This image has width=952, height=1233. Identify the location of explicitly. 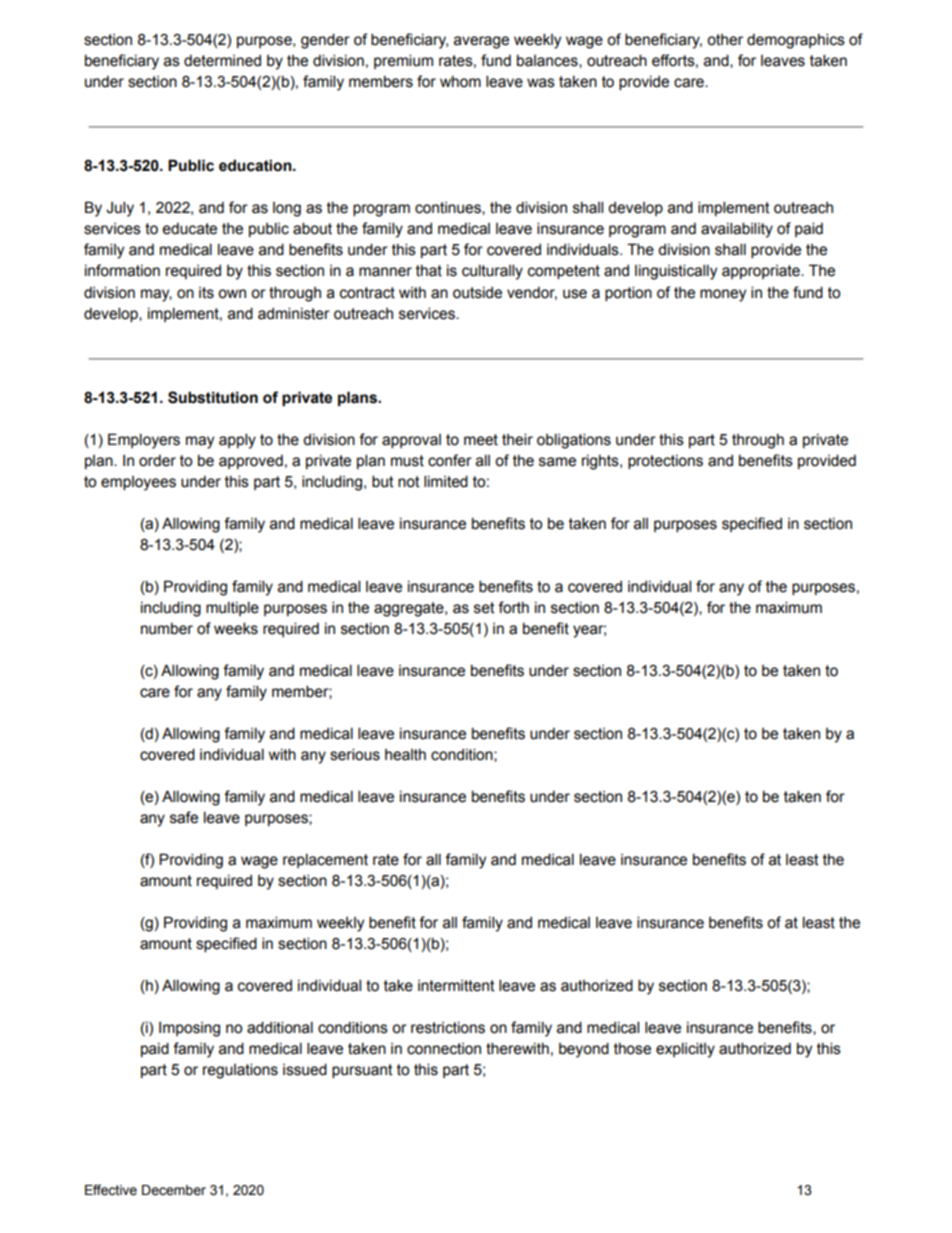
(685, 1050).
